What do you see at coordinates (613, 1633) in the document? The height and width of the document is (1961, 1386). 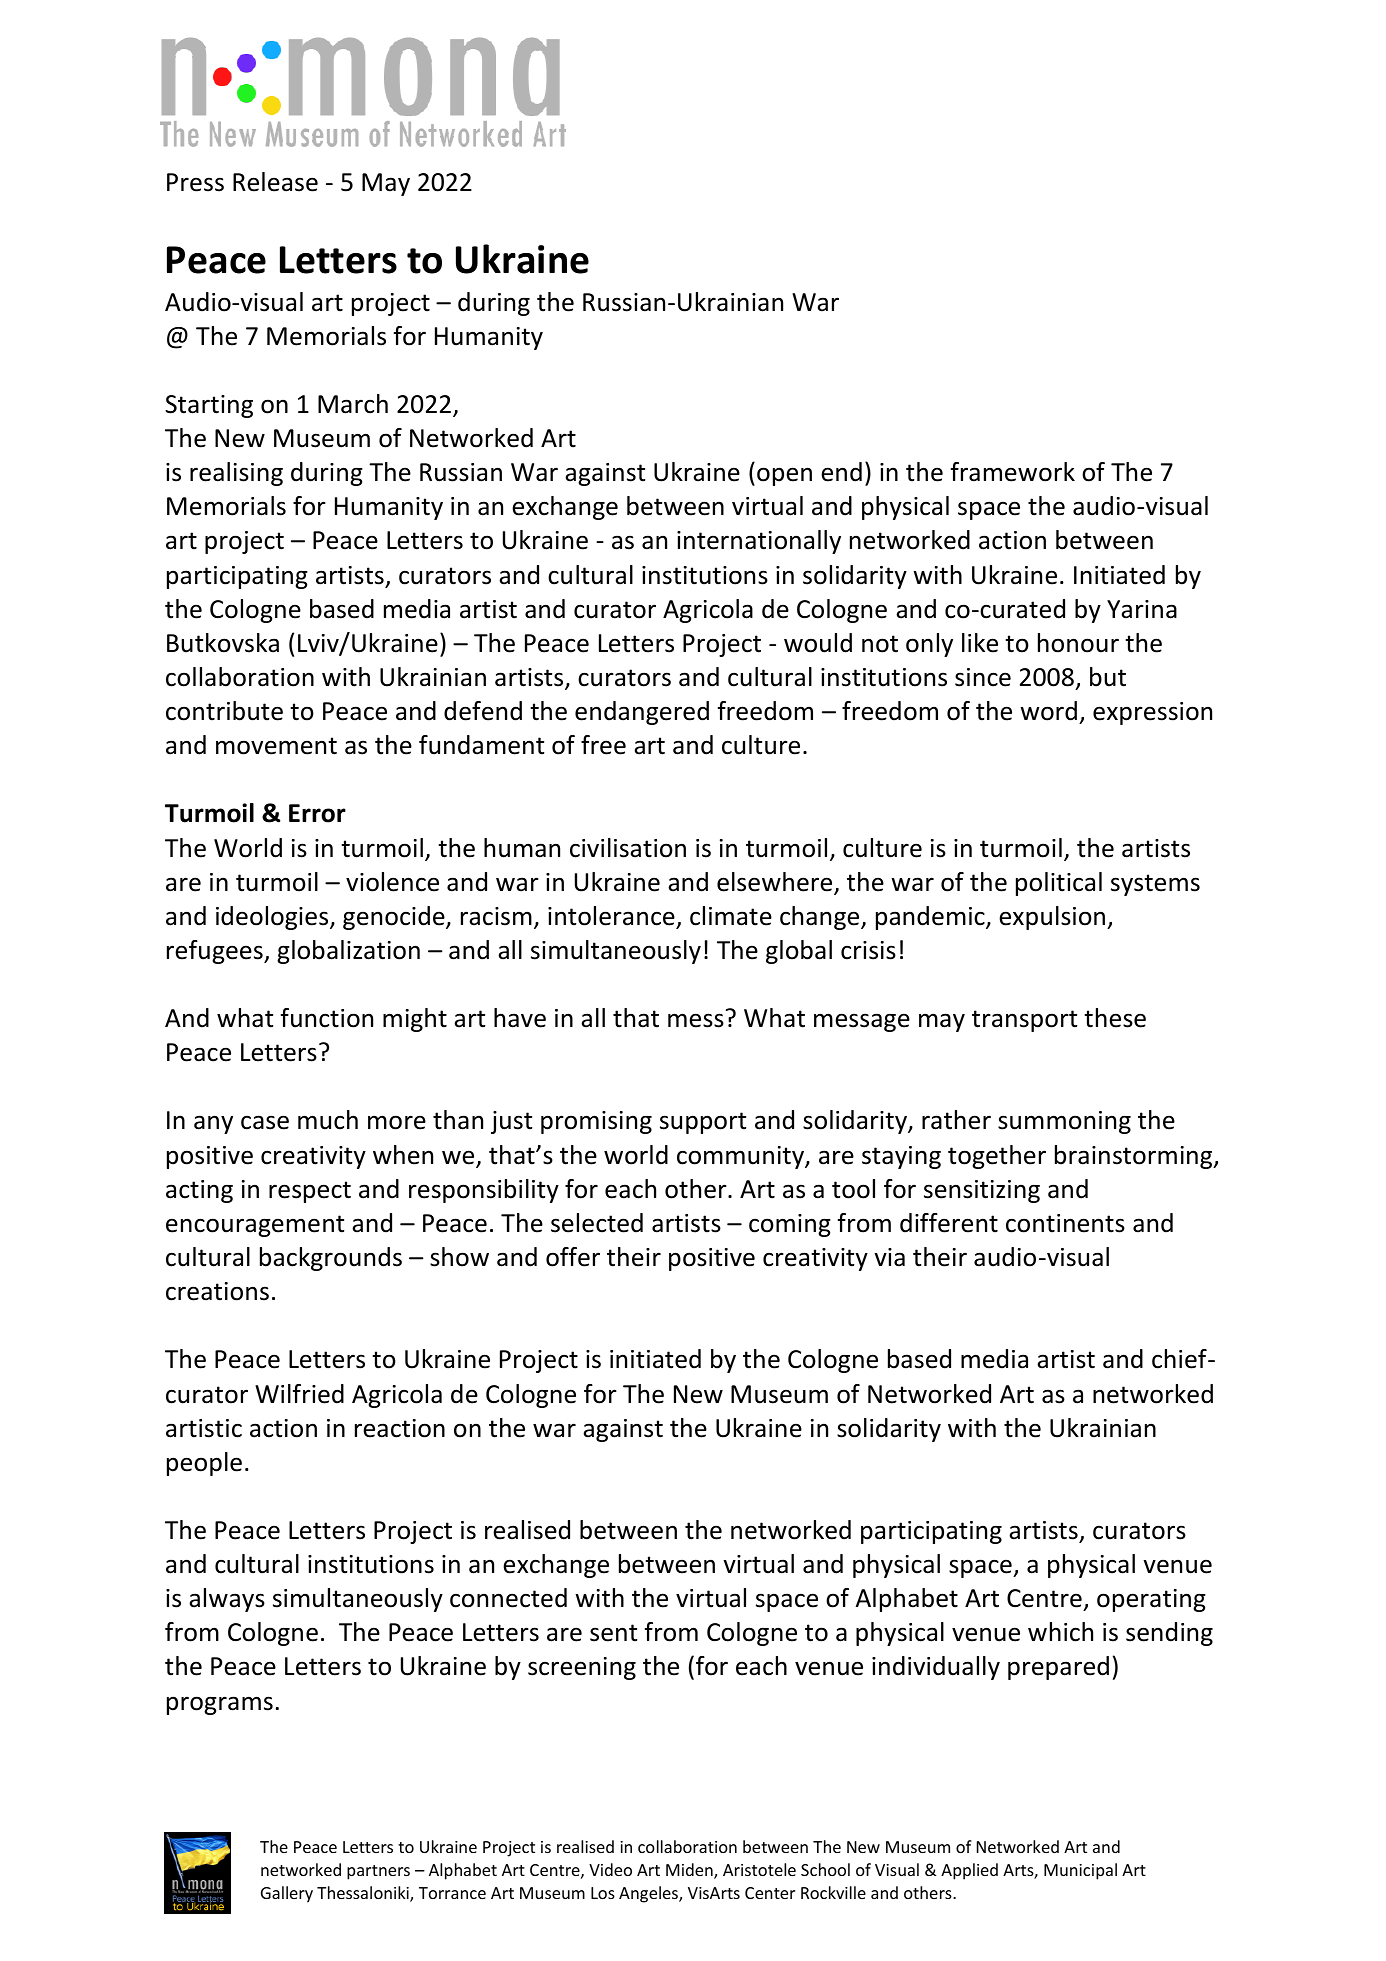 I see `sent` at bounding box center [613, 1633].
